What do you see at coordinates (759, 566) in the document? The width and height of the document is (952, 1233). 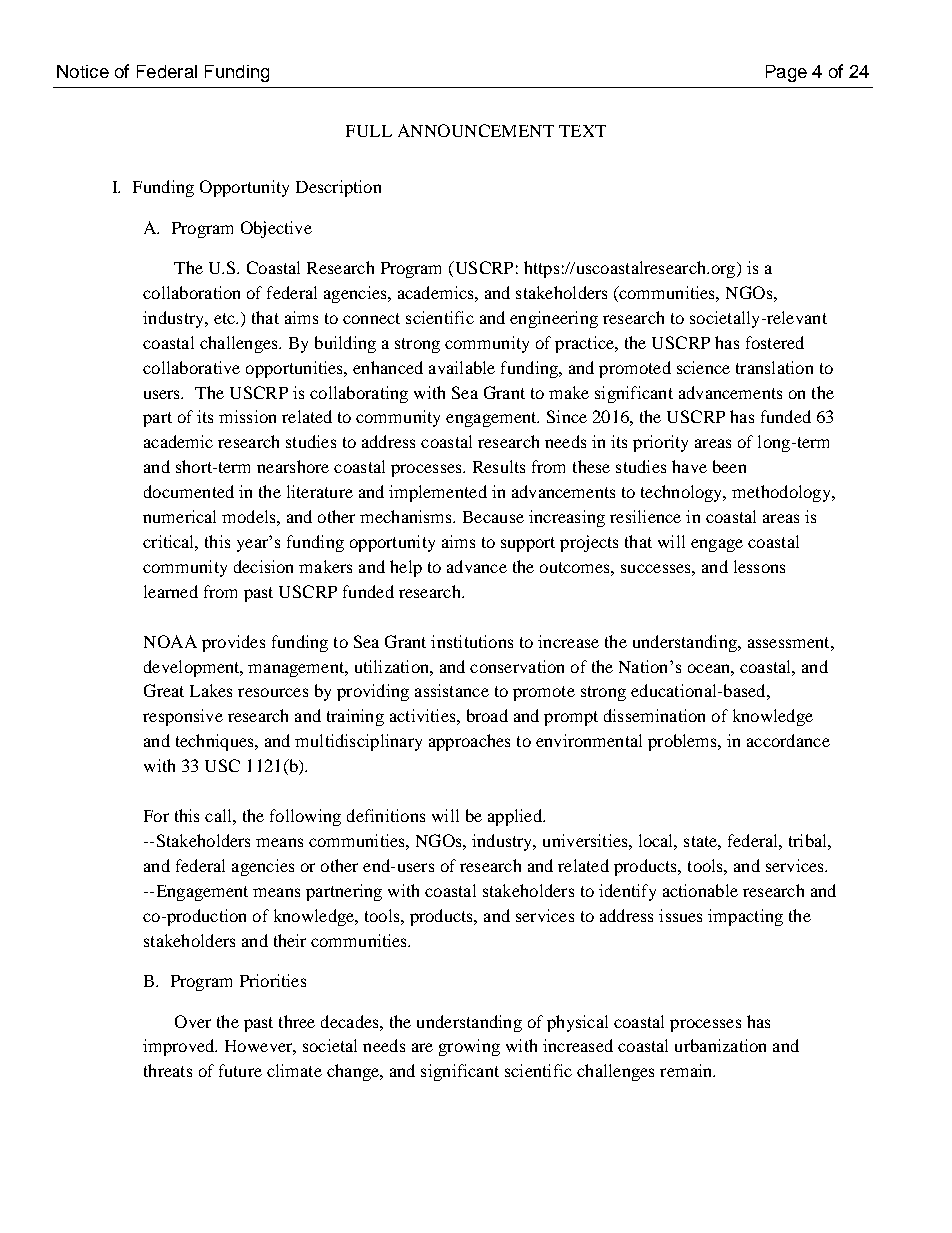 I see `lessons` at bounding box center [759, 566].
